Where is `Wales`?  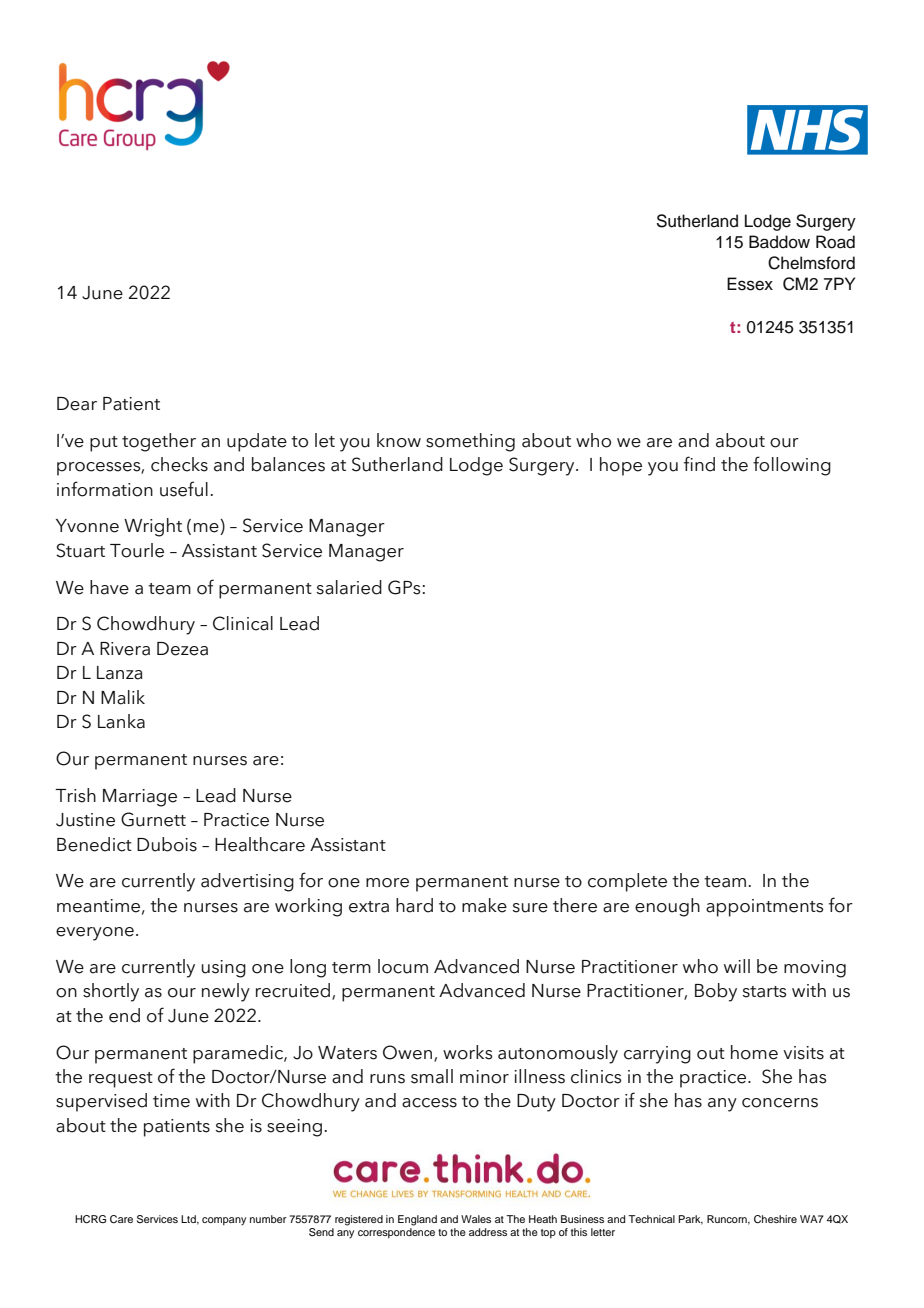
Wales is located at coordinates (476, 1219).
